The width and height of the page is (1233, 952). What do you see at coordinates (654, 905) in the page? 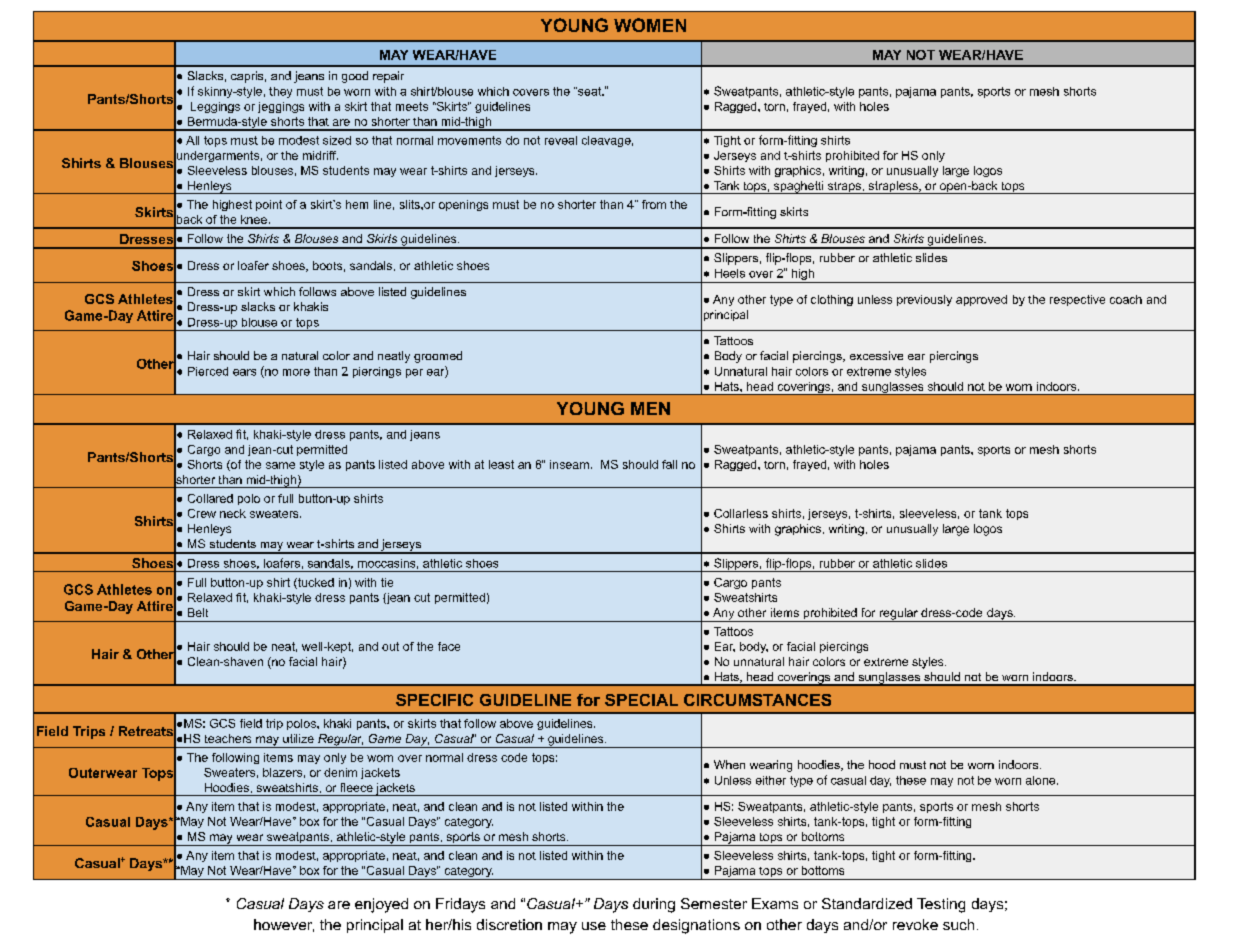
I see `during` at bounding box center [654, 905].
